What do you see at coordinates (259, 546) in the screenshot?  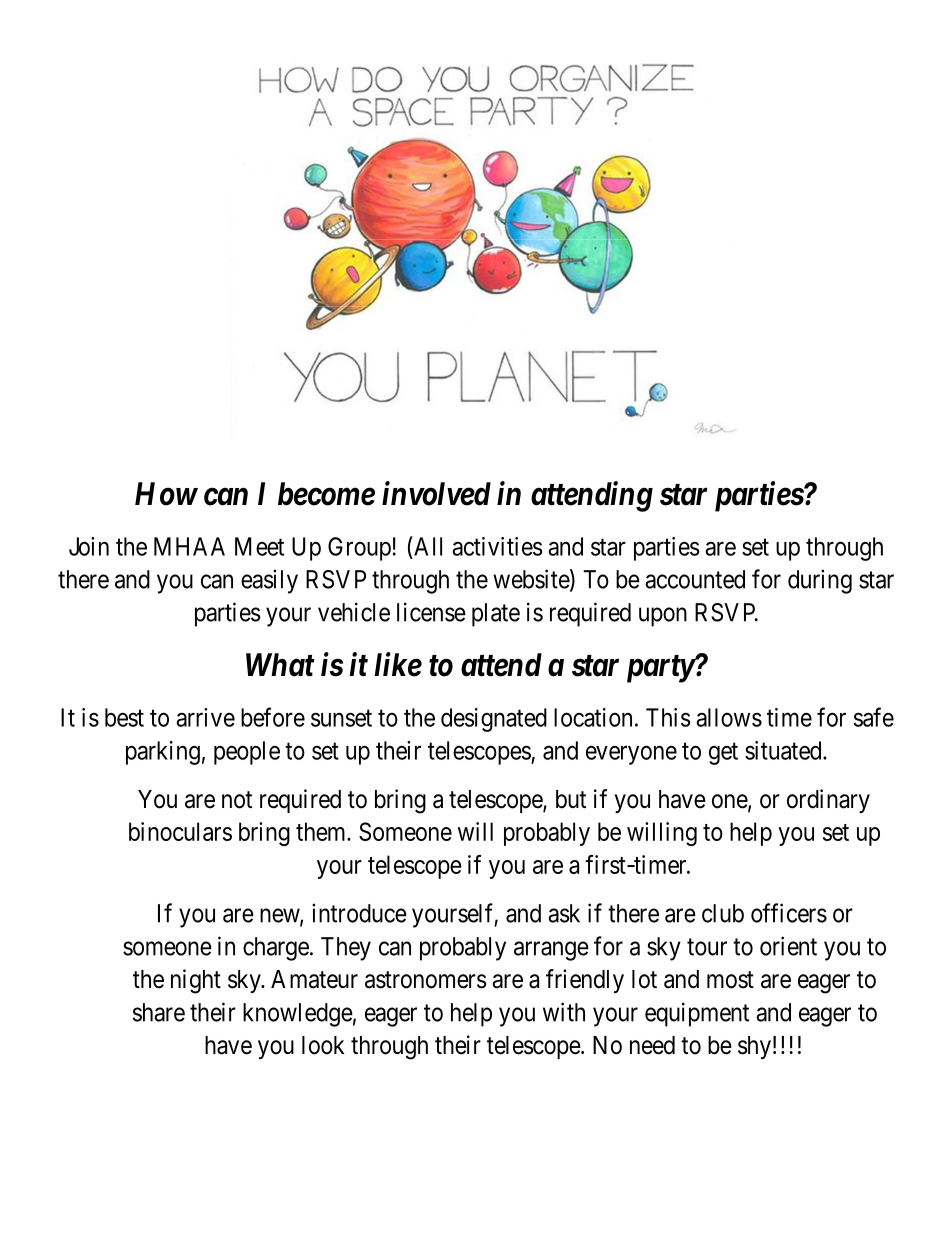 I see `Meet` at bounding box center [259, 546].
